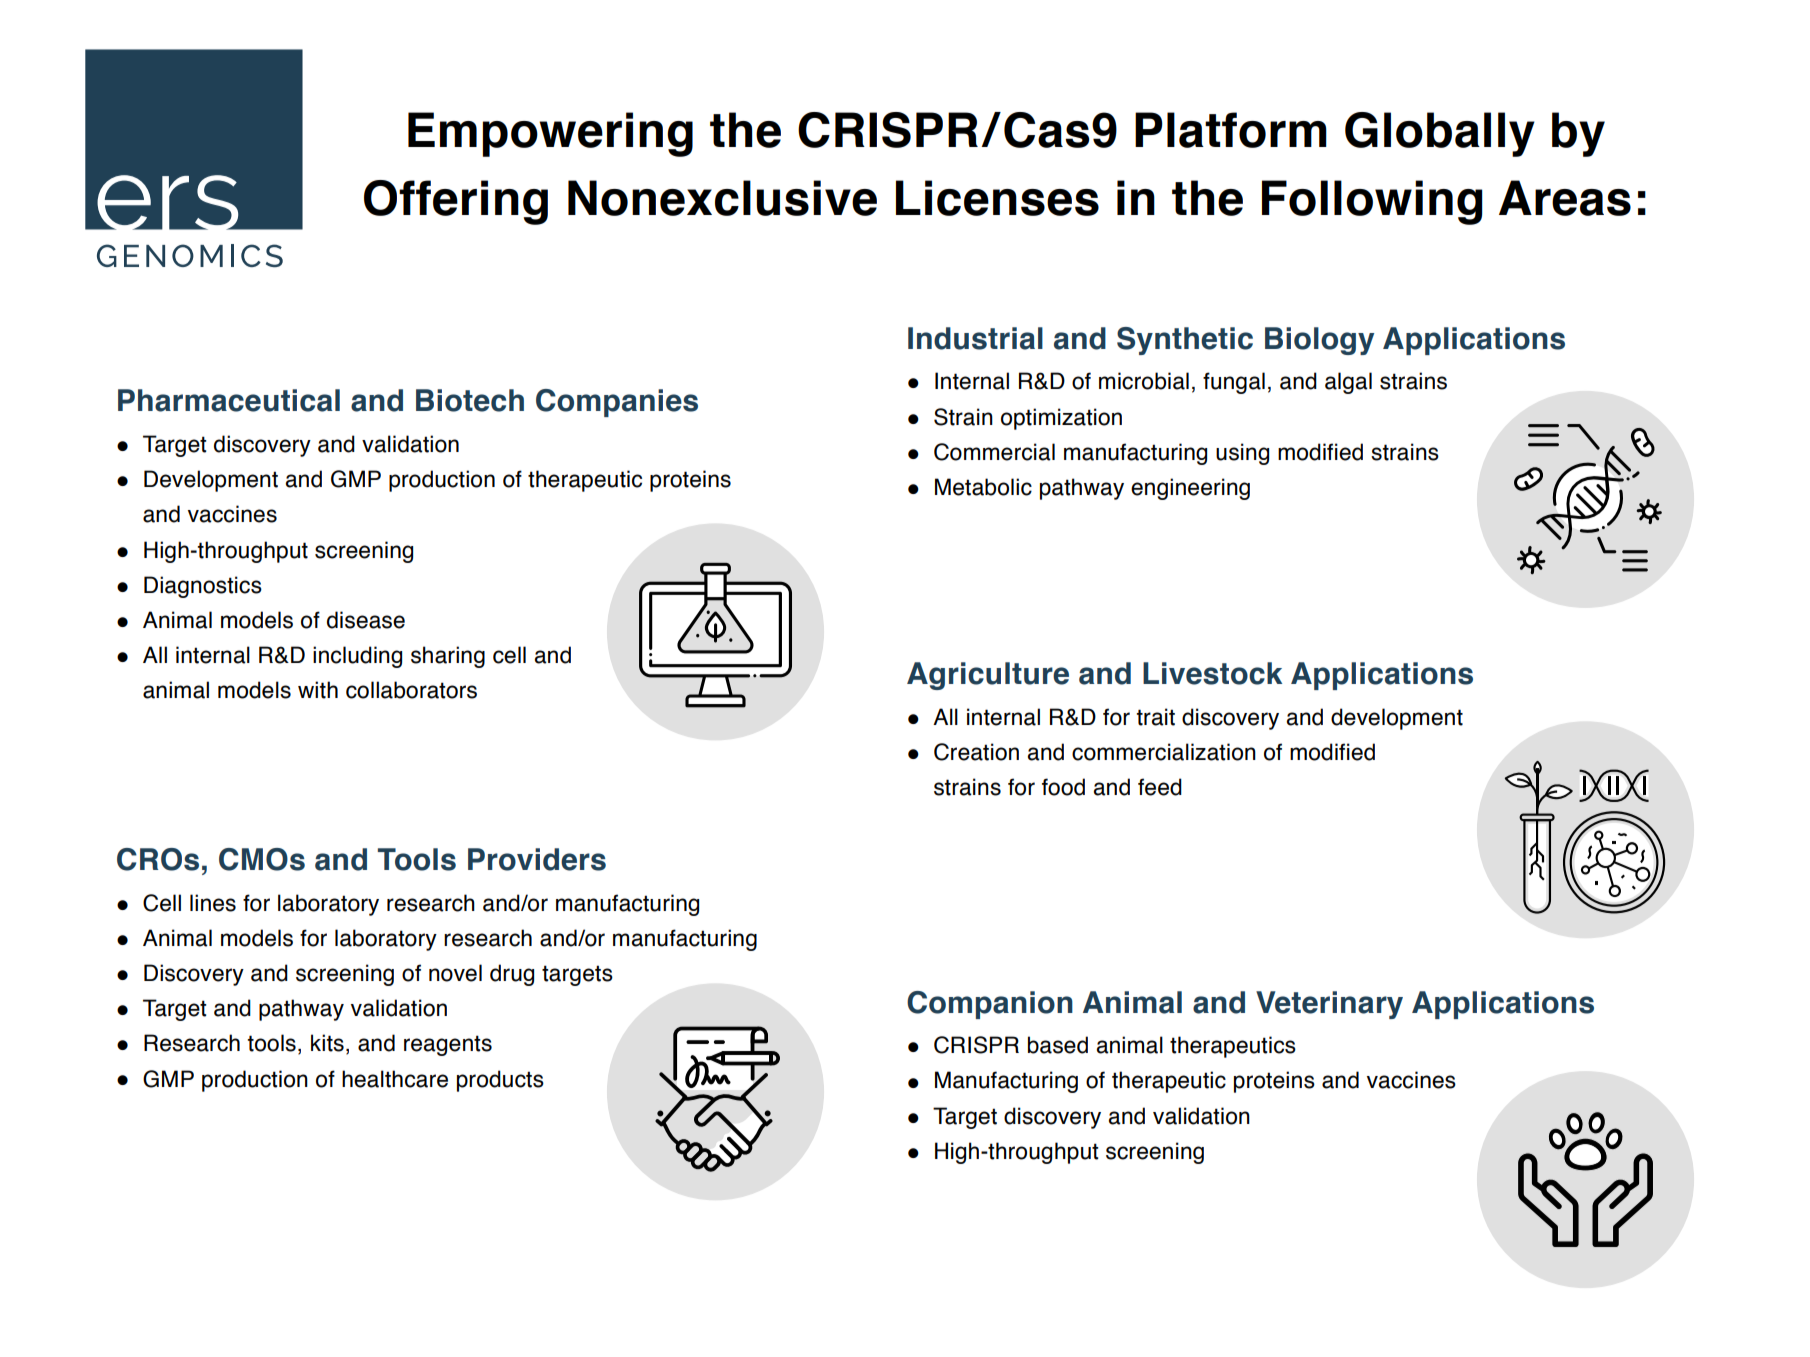 The height and width of the screenshot is (1357, 1810). Describe the element at coordinates (983, 487) in the screenshot. I see `Metabolic` at that location.
